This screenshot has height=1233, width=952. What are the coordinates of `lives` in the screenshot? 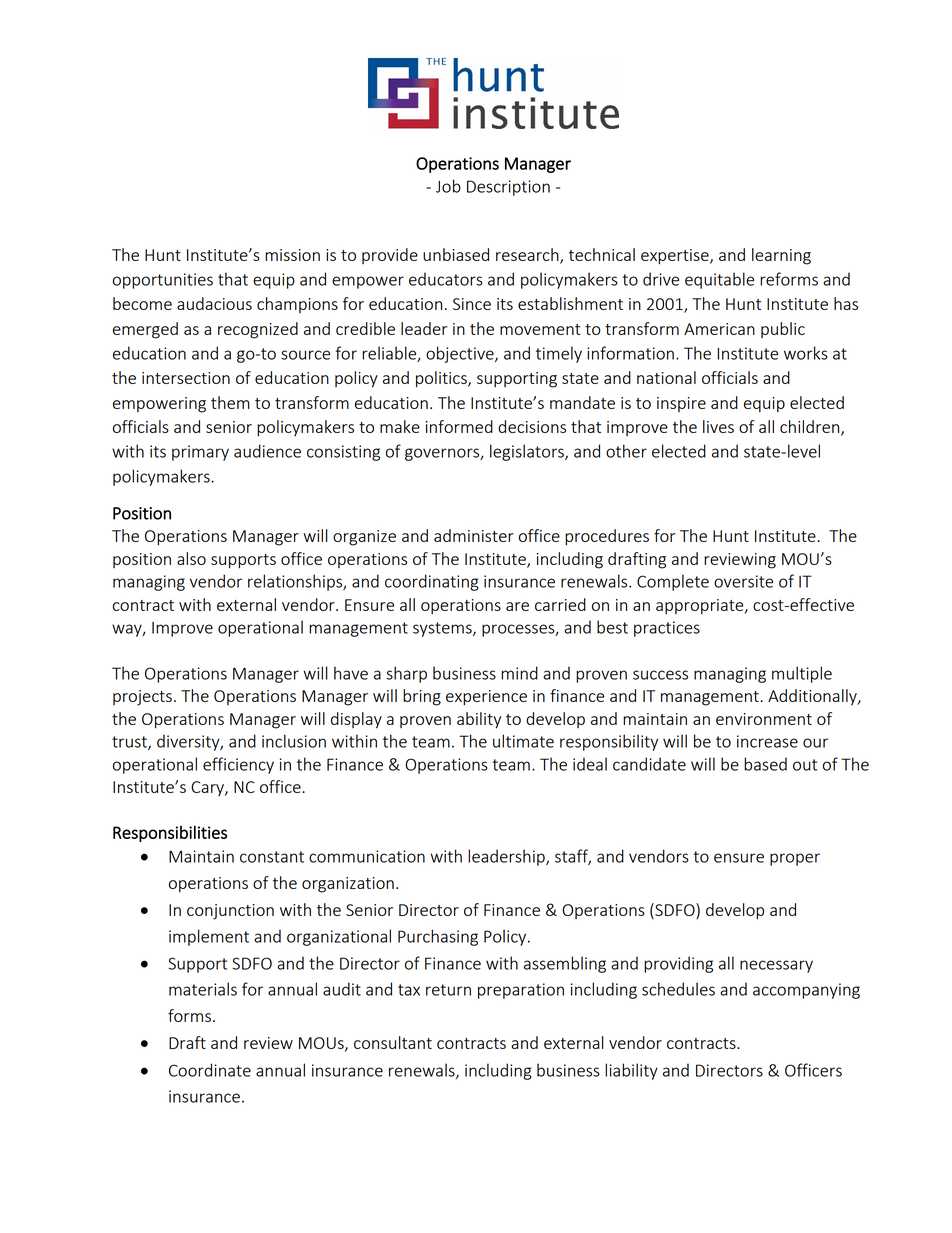 It's located at (718, 426).
